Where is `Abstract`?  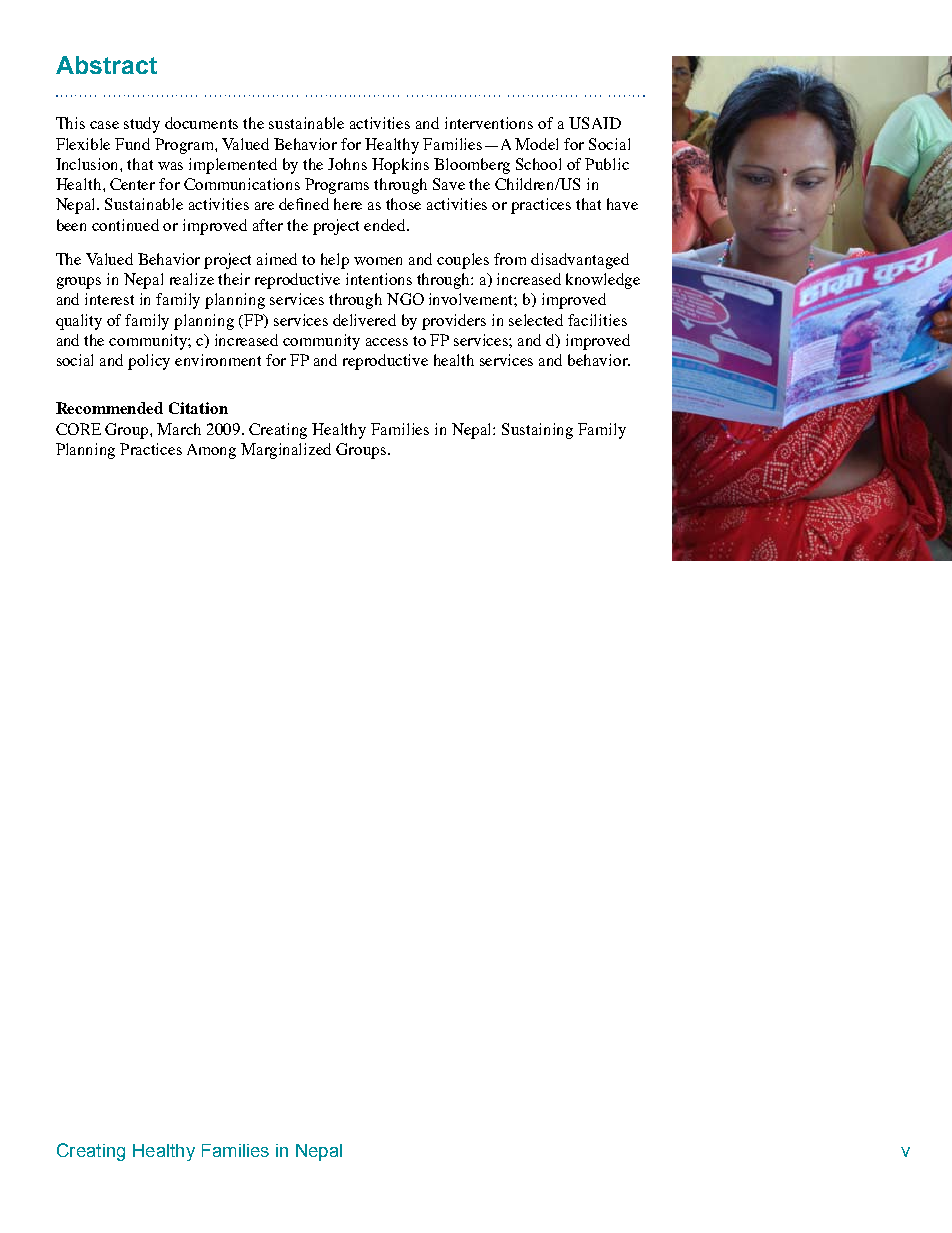
Abstract is located at coordinates (106, 65).
